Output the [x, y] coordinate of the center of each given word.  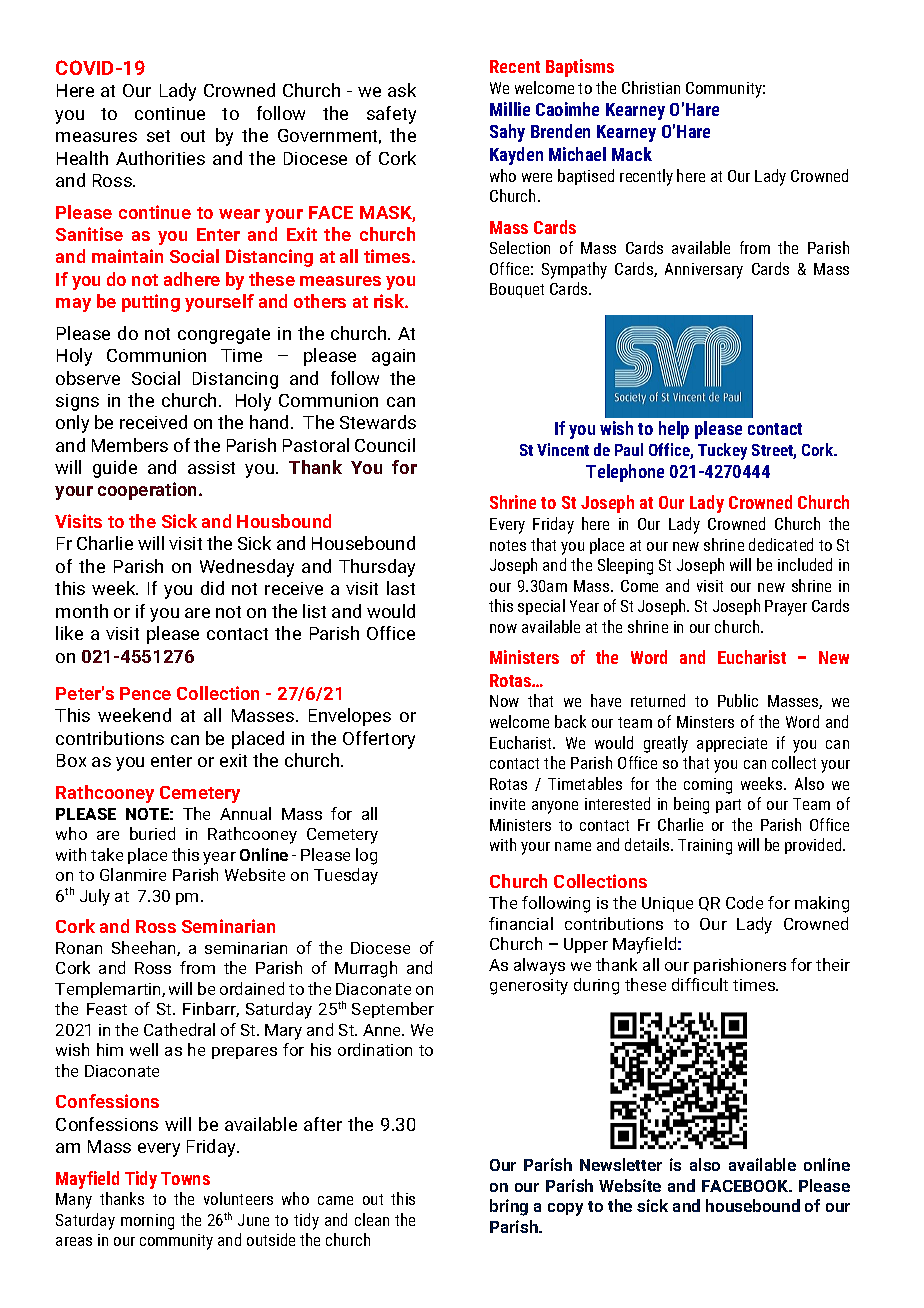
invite [507, 804]
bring [509, 1207]
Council [385, 445]
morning [147, 1222]
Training [705, 847]
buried [152, 833]
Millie [510, 109]
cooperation [149, 491]
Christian [651, 87]
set [158, 136]
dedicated [781, 544]
